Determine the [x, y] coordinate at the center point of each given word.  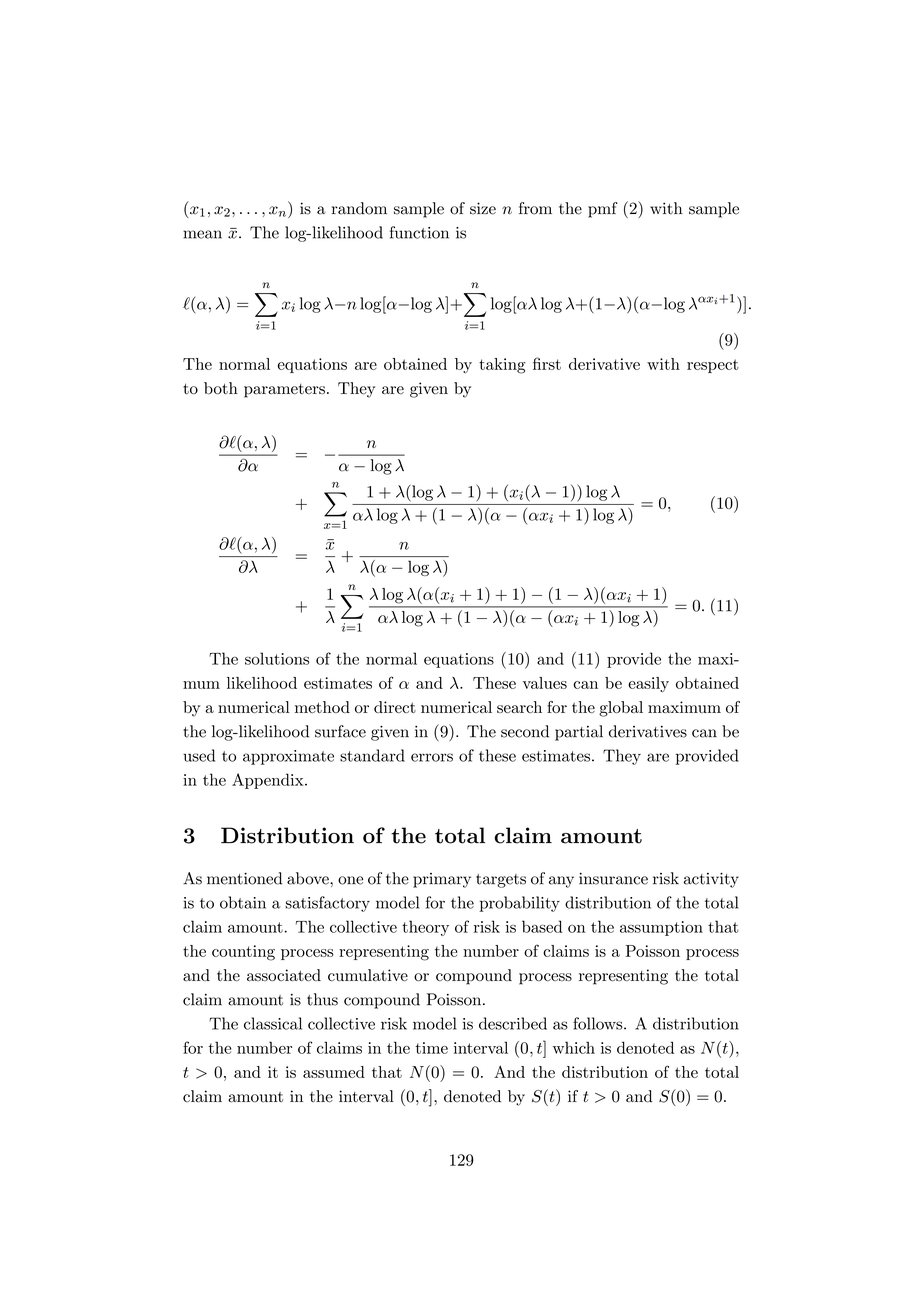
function [419, 232]
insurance [613, 879]
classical [273, 1023]
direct [395, 707]
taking [502, 366]
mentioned [244, 878]
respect [713, 366]
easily [648, 684]
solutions [277, 658]
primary [442, 880]
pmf [603, 210]
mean [202, 234]
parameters [284, 391]
